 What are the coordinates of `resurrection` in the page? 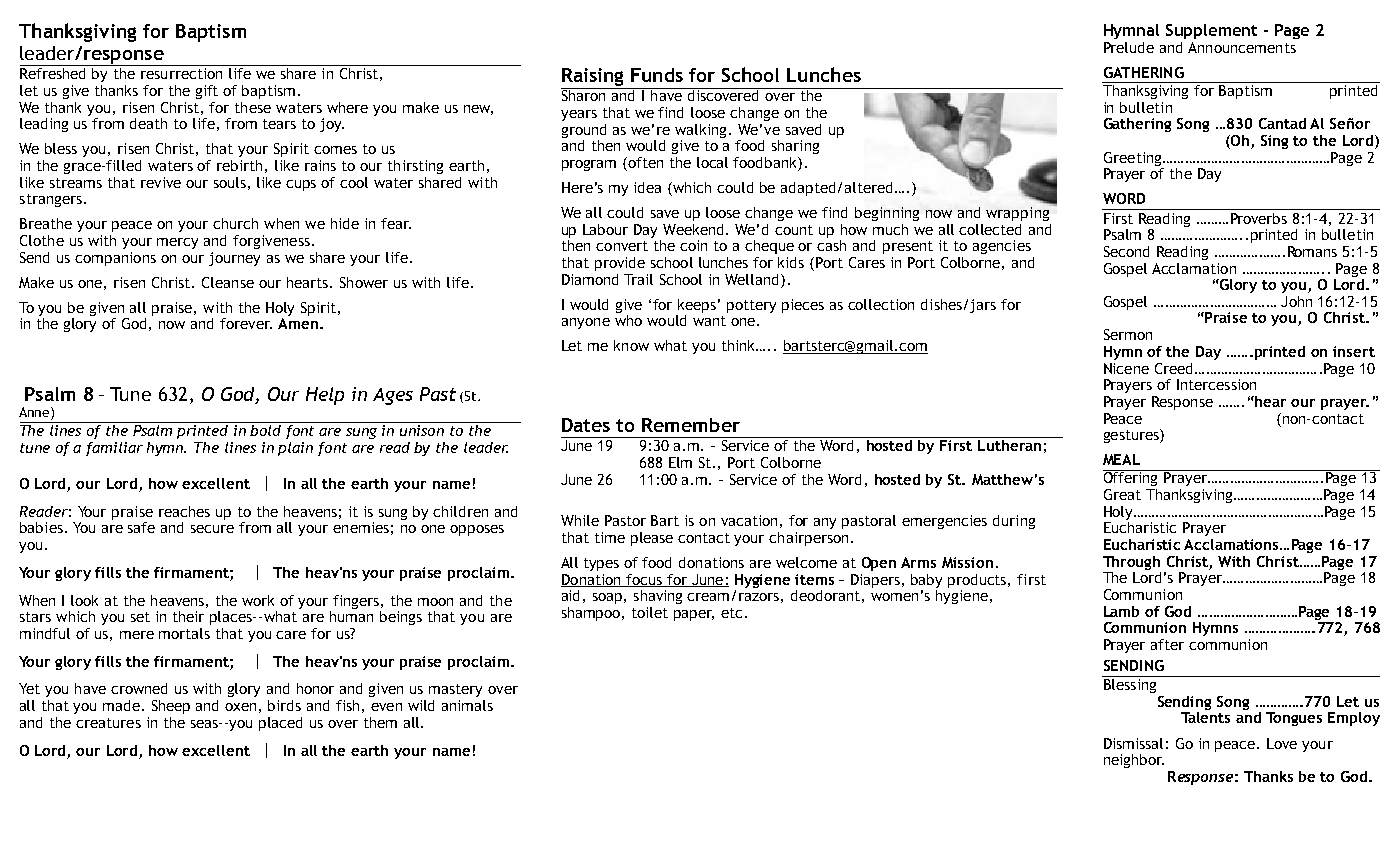 It's located at (181, 73).
